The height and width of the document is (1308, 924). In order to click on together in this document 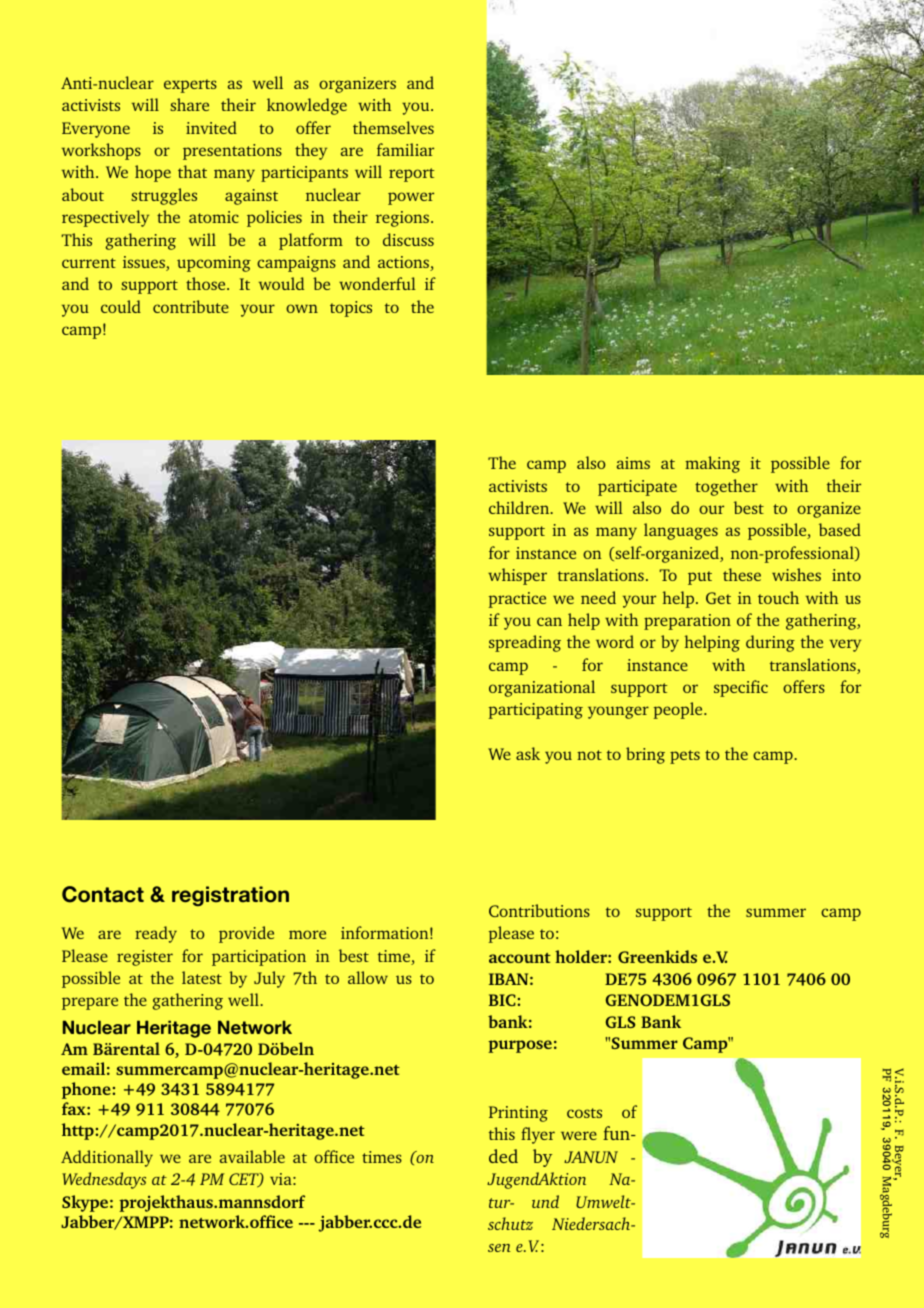, I will do `click(726, 487)`.
